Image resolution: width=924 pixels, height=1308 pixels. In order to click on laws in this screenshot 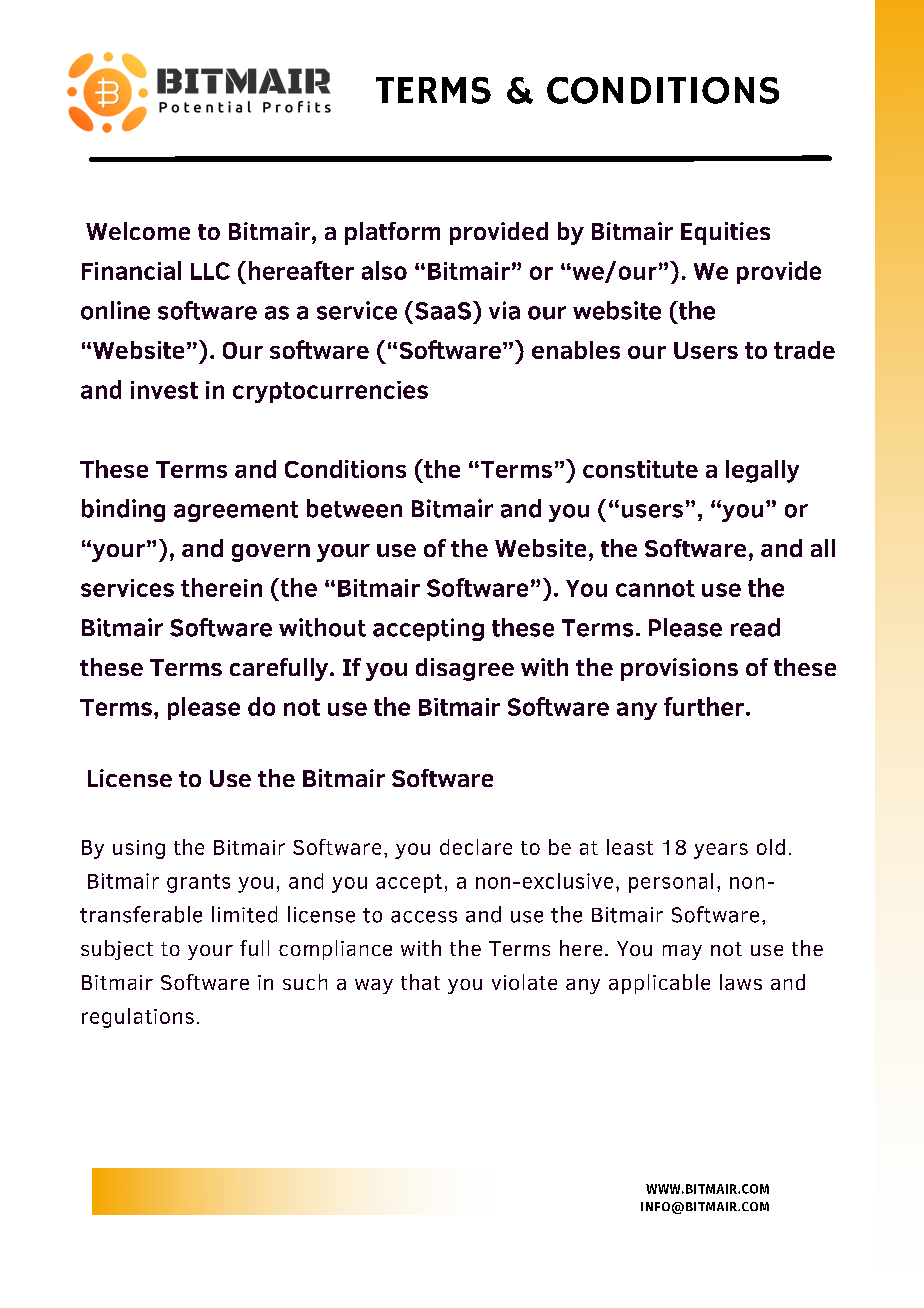, I will do `click(741, 982)`.
